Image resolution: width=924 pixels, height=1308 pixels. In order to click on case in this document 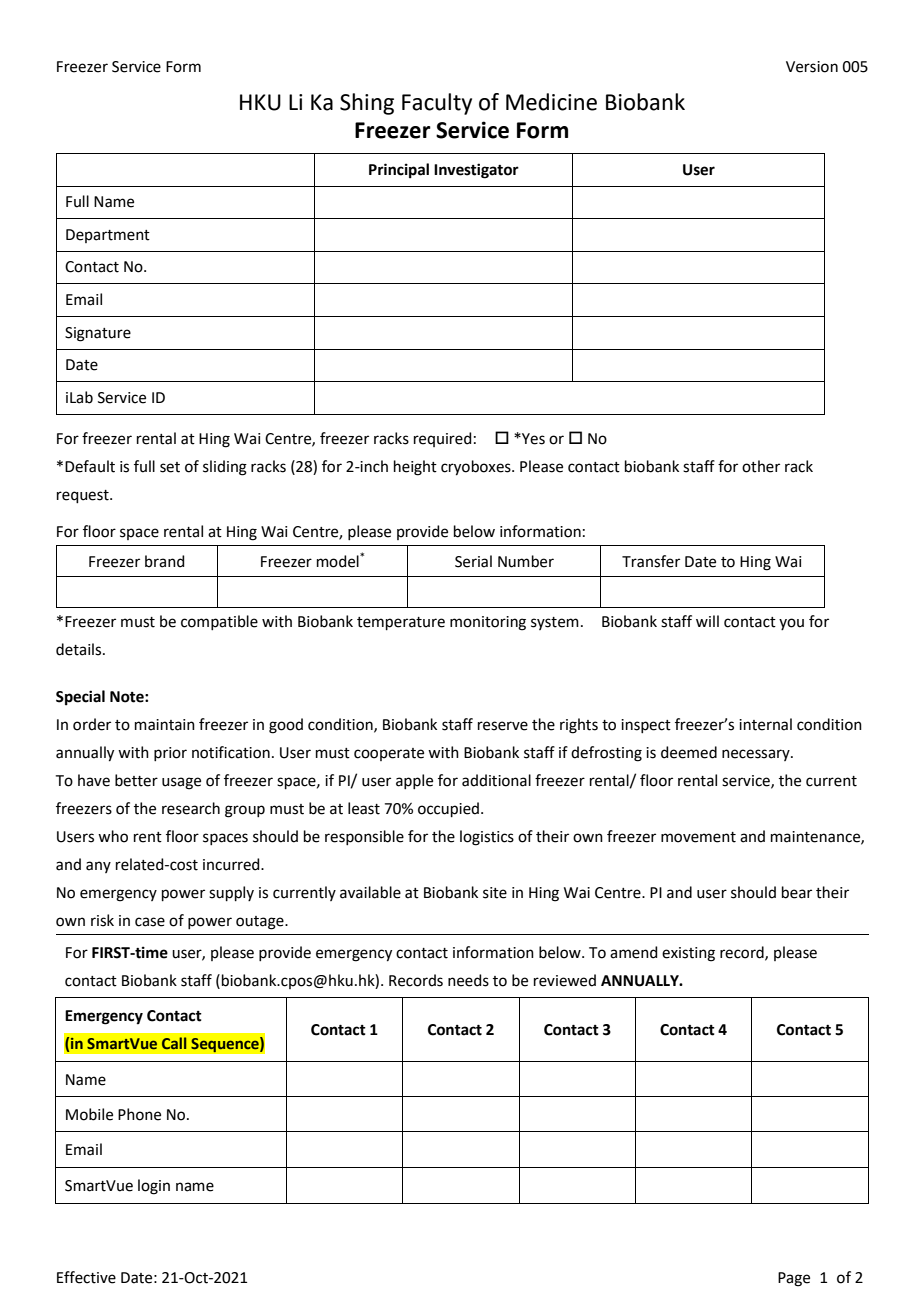, I will do `click(150, 922)`.
